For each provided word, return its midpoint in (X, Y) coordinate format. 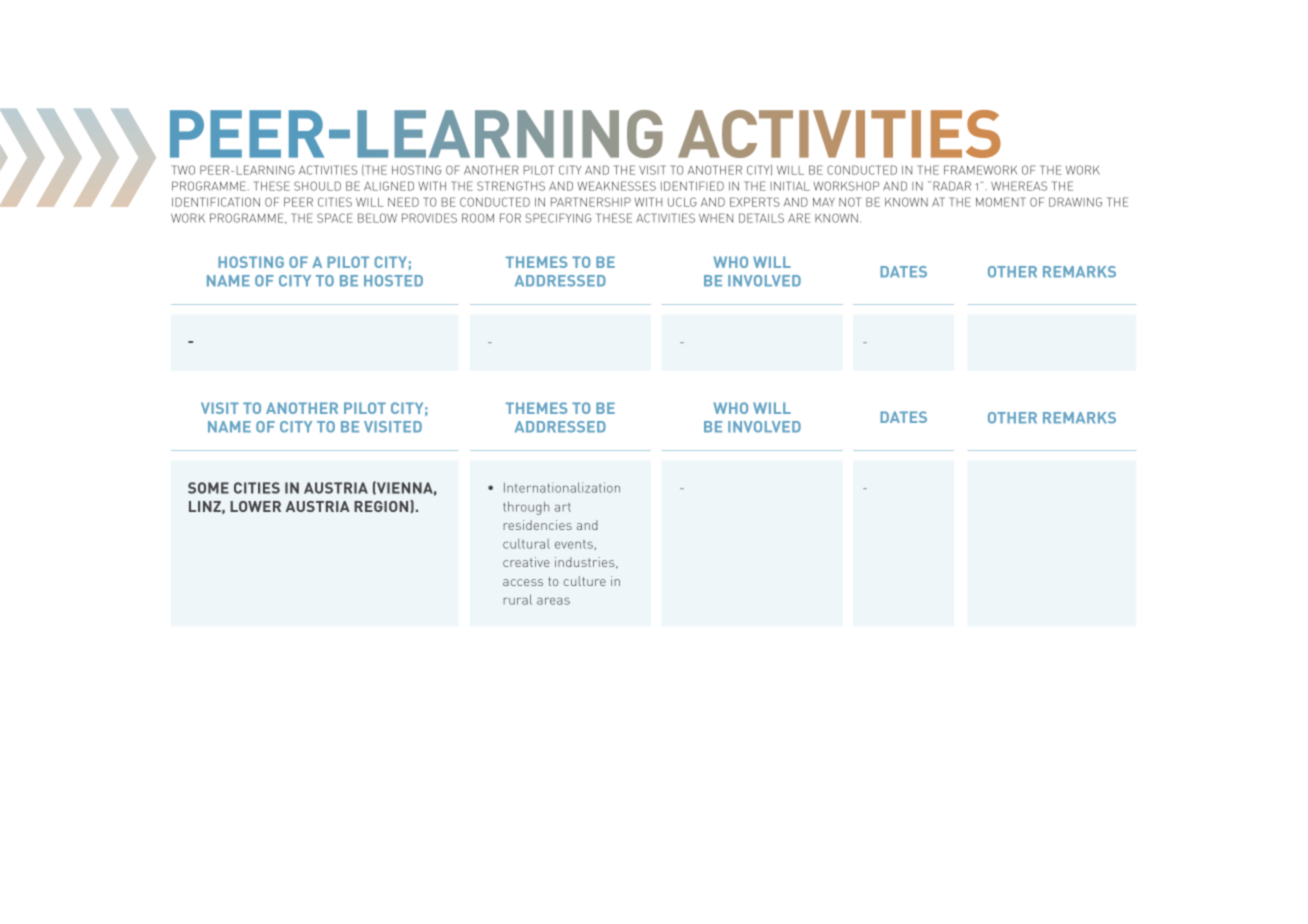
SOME (208, 488)
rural (518, 599)
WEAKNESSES (616, 186)
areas (553, 601)
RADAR (952, 186)
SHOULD (317, 186)
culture (585, 581)
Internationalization (562, 487)
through (526, 508)
